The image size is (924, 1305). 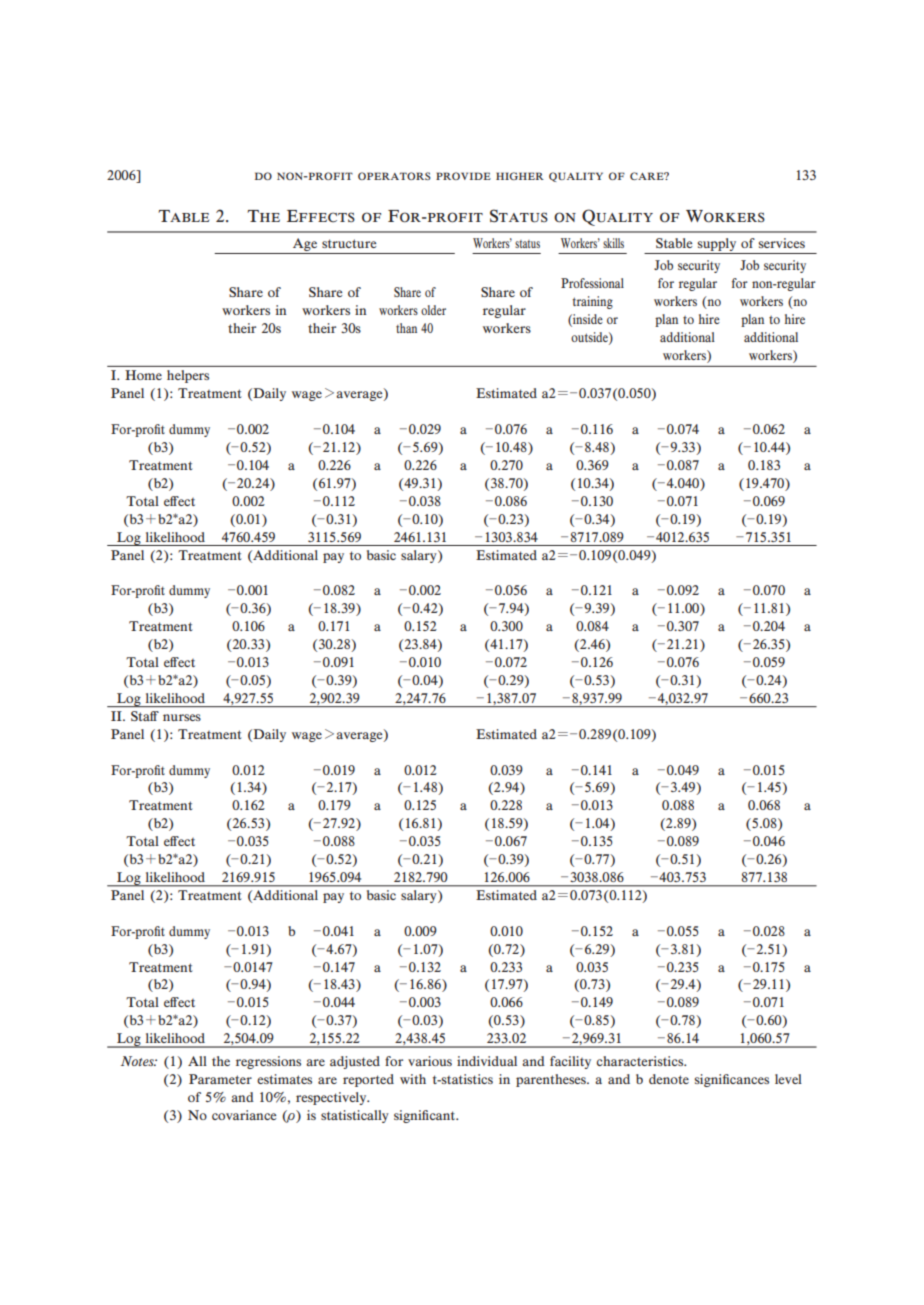 I want to click on supply, so click(x=716, y=244).
